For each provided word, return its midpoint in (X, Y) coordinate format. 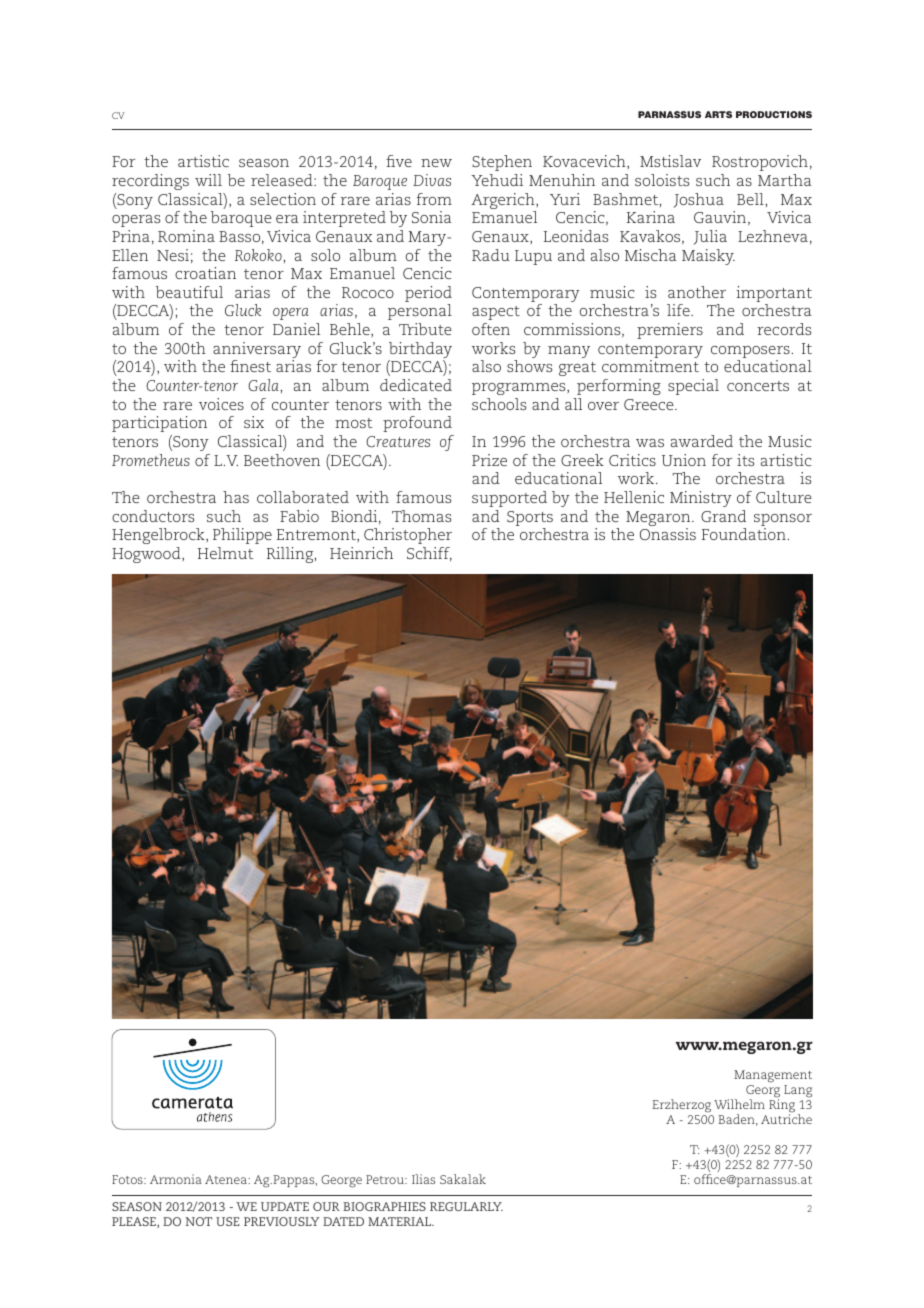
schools (499, 404)
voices (221, 404)
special (693, 387)
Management (773, 1078)
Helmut (226, 553)
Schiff (429, 554)
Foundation (744, 534)
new (436, 163)
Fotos (128, 1179)
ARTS (718, 114)
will (208, 180)
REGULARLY (466, 1206)
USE (228, 1221)
